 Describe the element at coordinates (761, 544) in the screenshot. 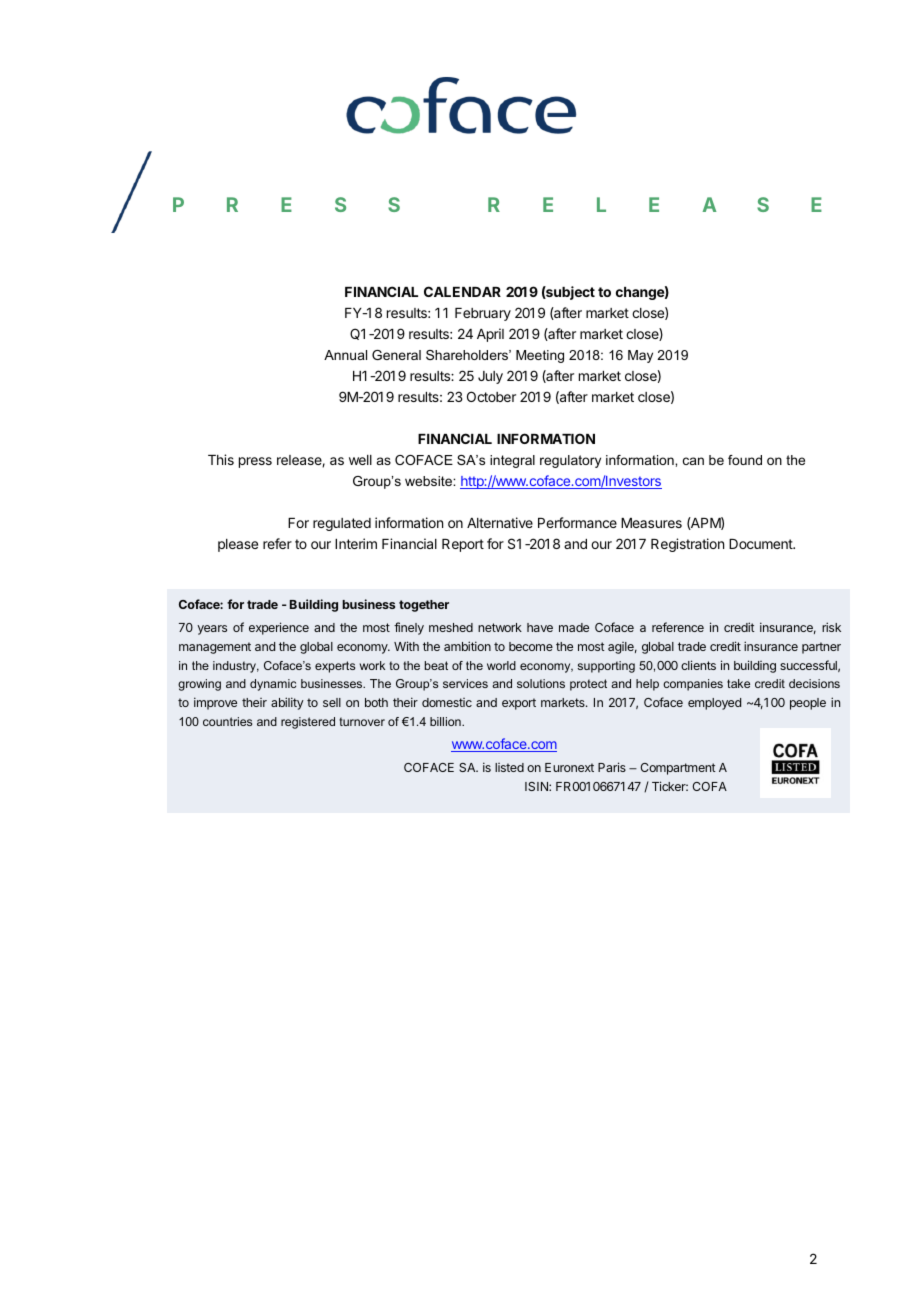

I see `Document` at that location.
